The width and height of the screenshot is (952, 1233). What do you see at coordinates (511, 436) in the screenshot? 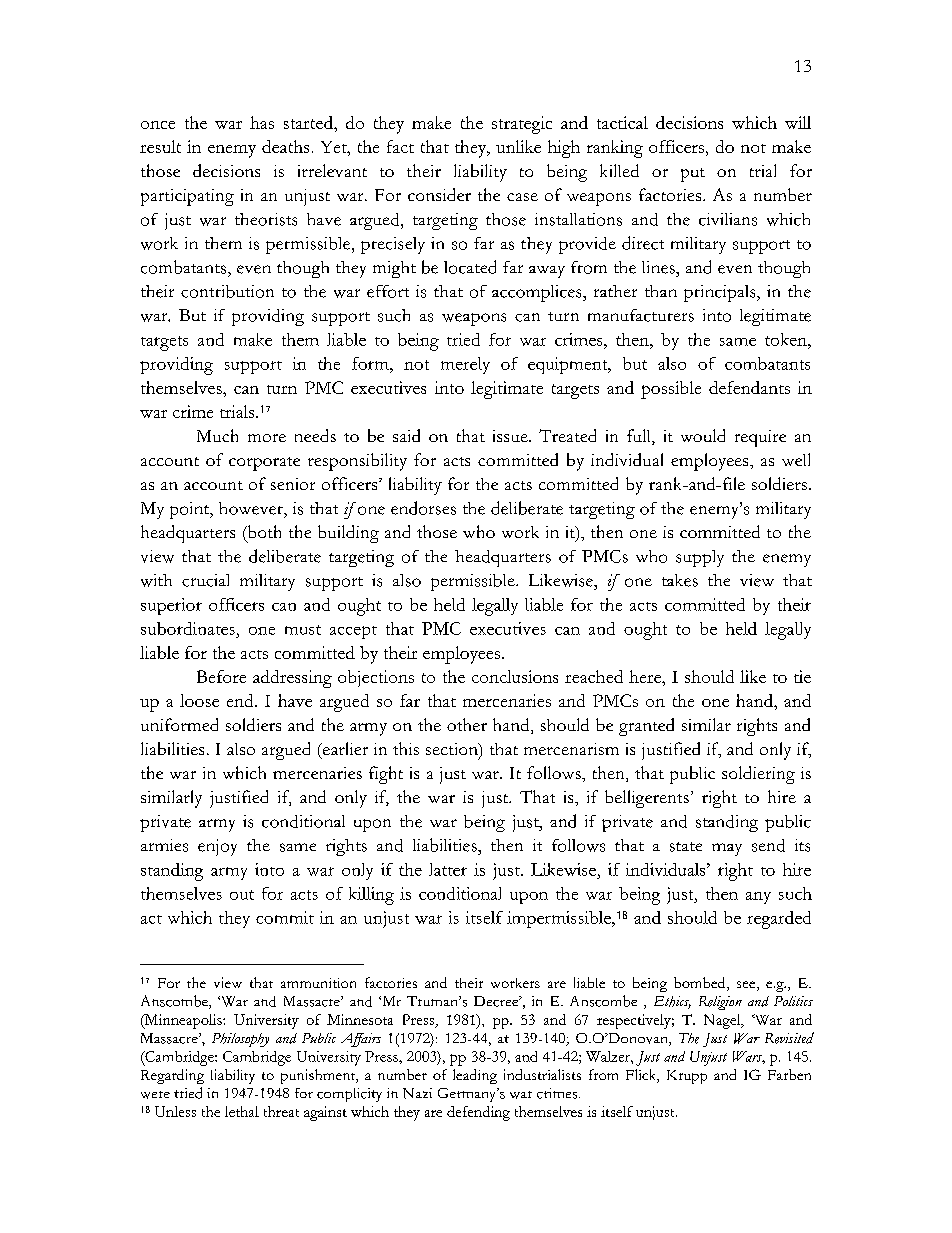
I see `issue` at bounding box center [511, 436].
